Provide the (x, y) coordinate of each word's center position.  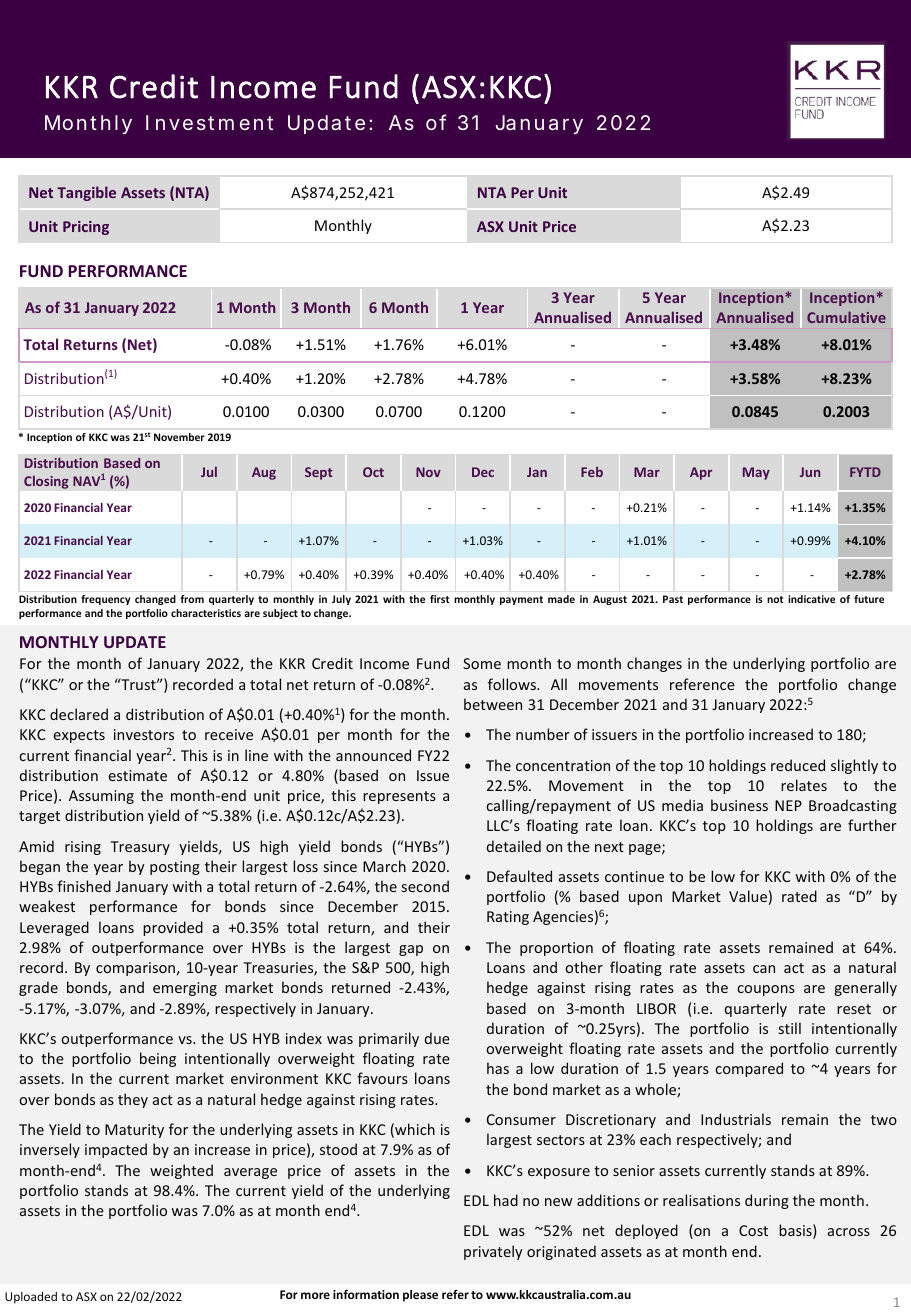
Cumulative (846, 317)
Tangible (86, 193)
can (764, 969)
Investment (209, 122)
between (493, 704)
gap (411, 950)
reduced (798, 765)
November (179, 437)
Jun (810, 472)
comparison (135, 969)
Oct (373, 472)
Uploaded (31, 1298)
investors (144, 734)
